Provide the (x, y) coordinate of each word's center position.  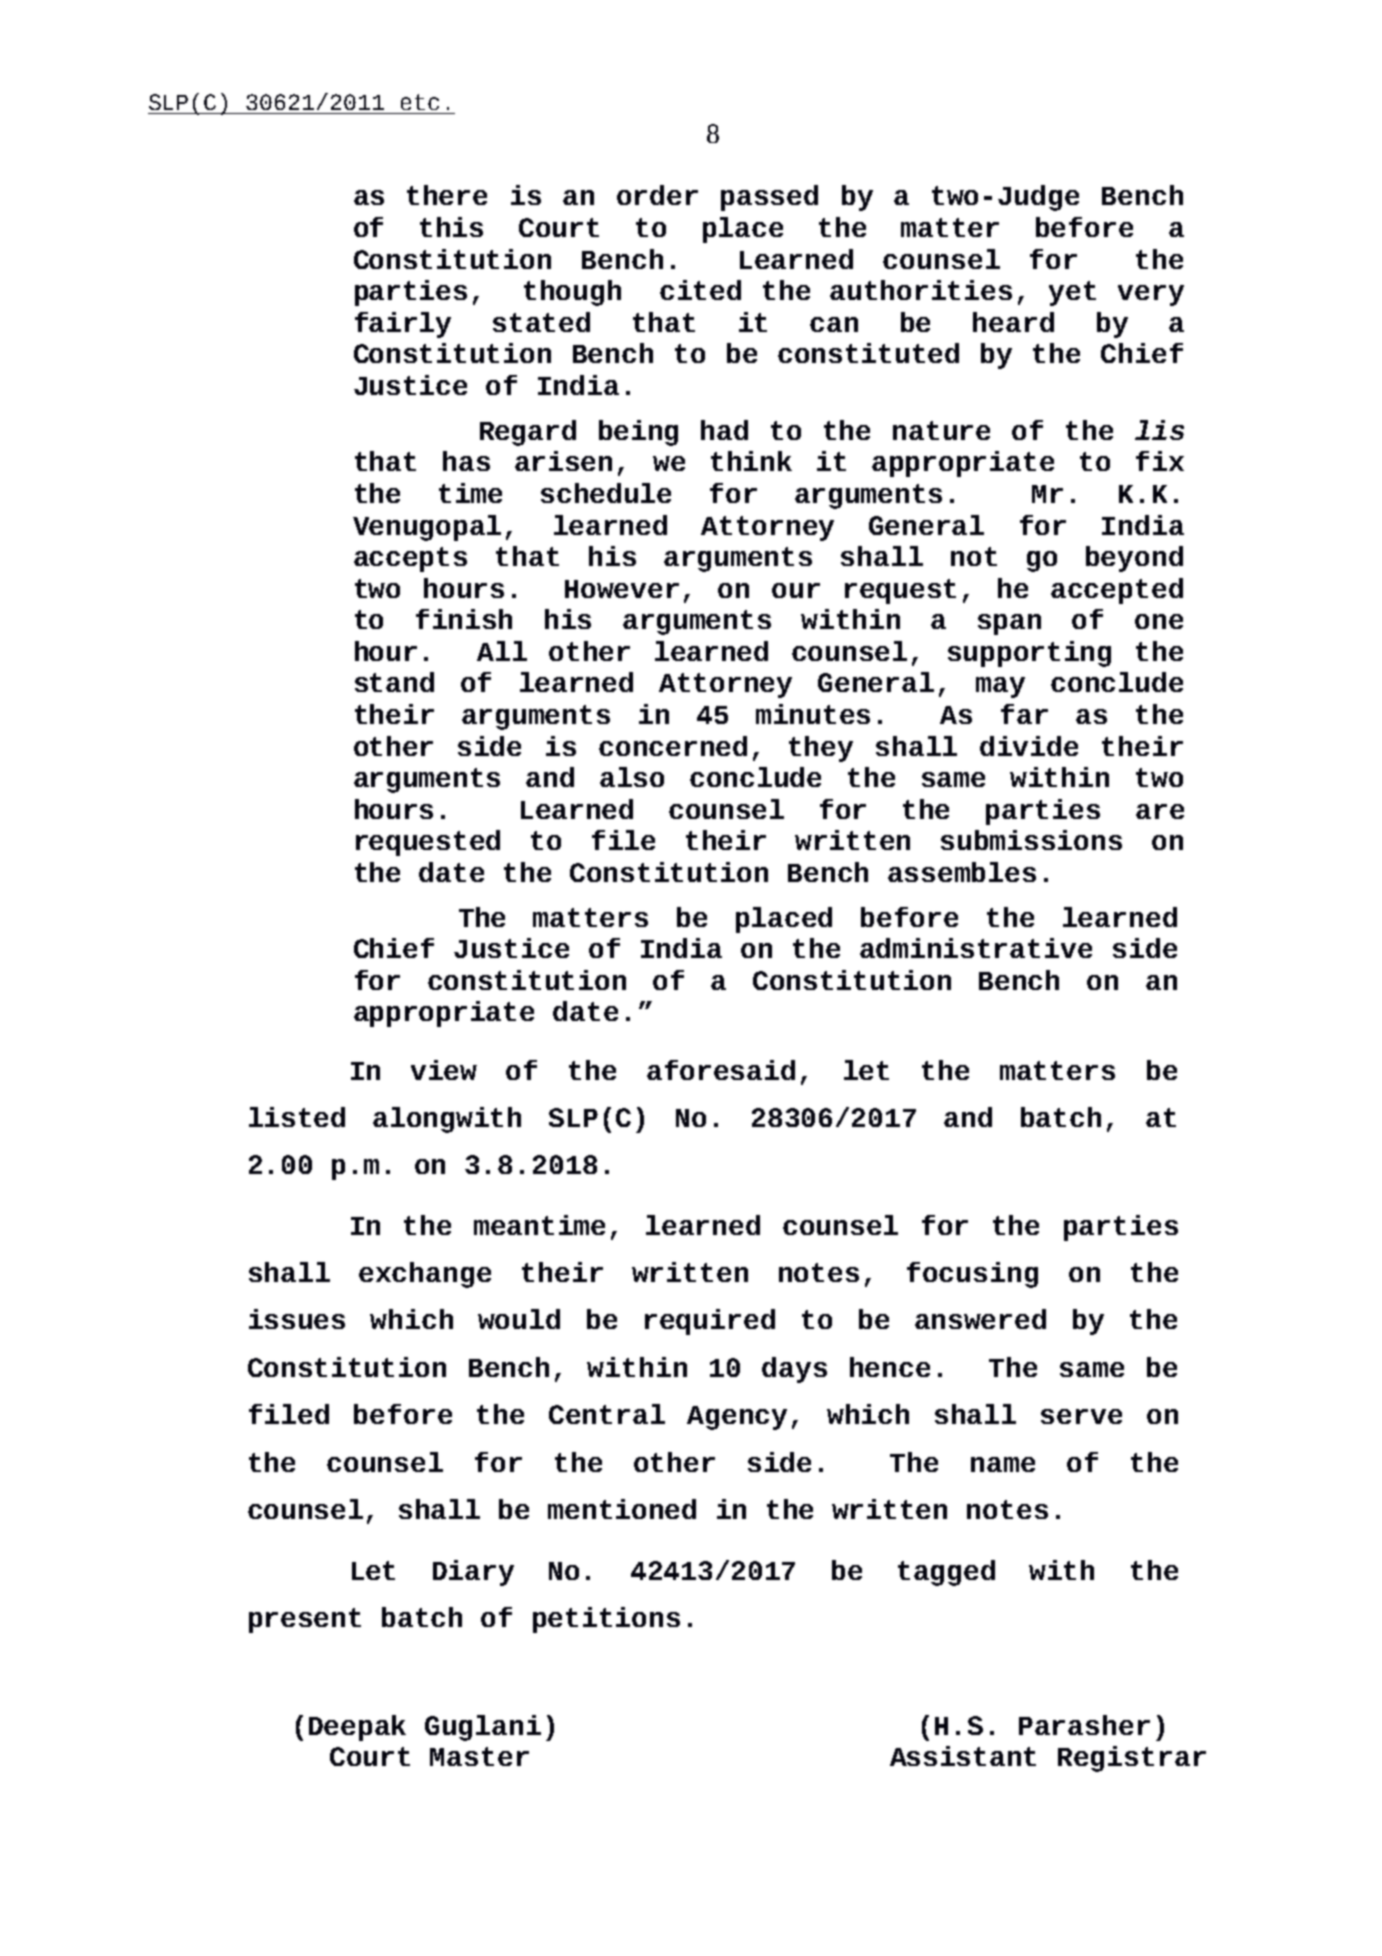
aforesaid (721, 1070)
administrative (976, 948)
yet (1072, 293)
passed (769, 198)
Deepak (357, 1728)
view (444, 1070)
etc (420, 102)
